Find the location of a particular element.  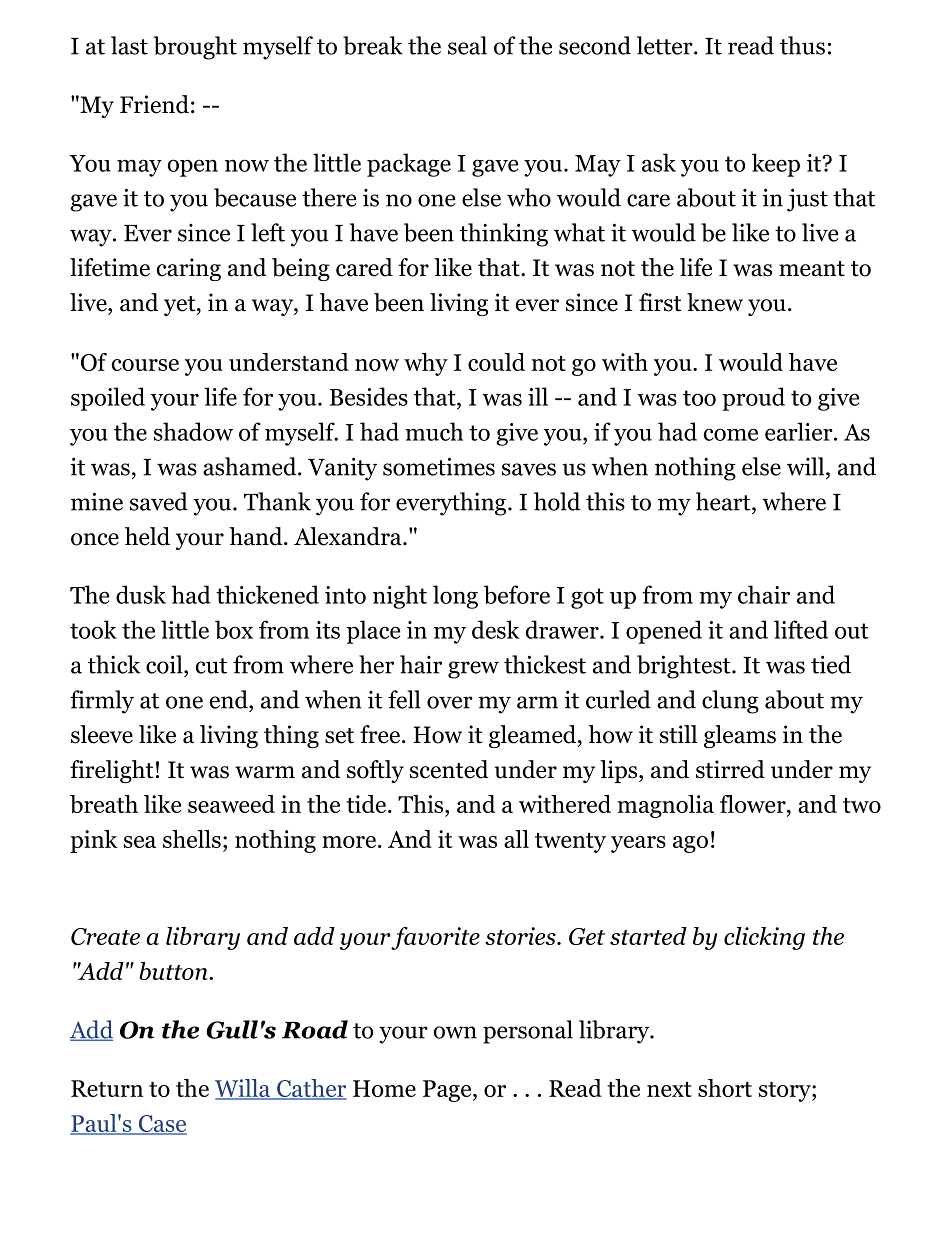

thus is located at coordinates (802, 45).
